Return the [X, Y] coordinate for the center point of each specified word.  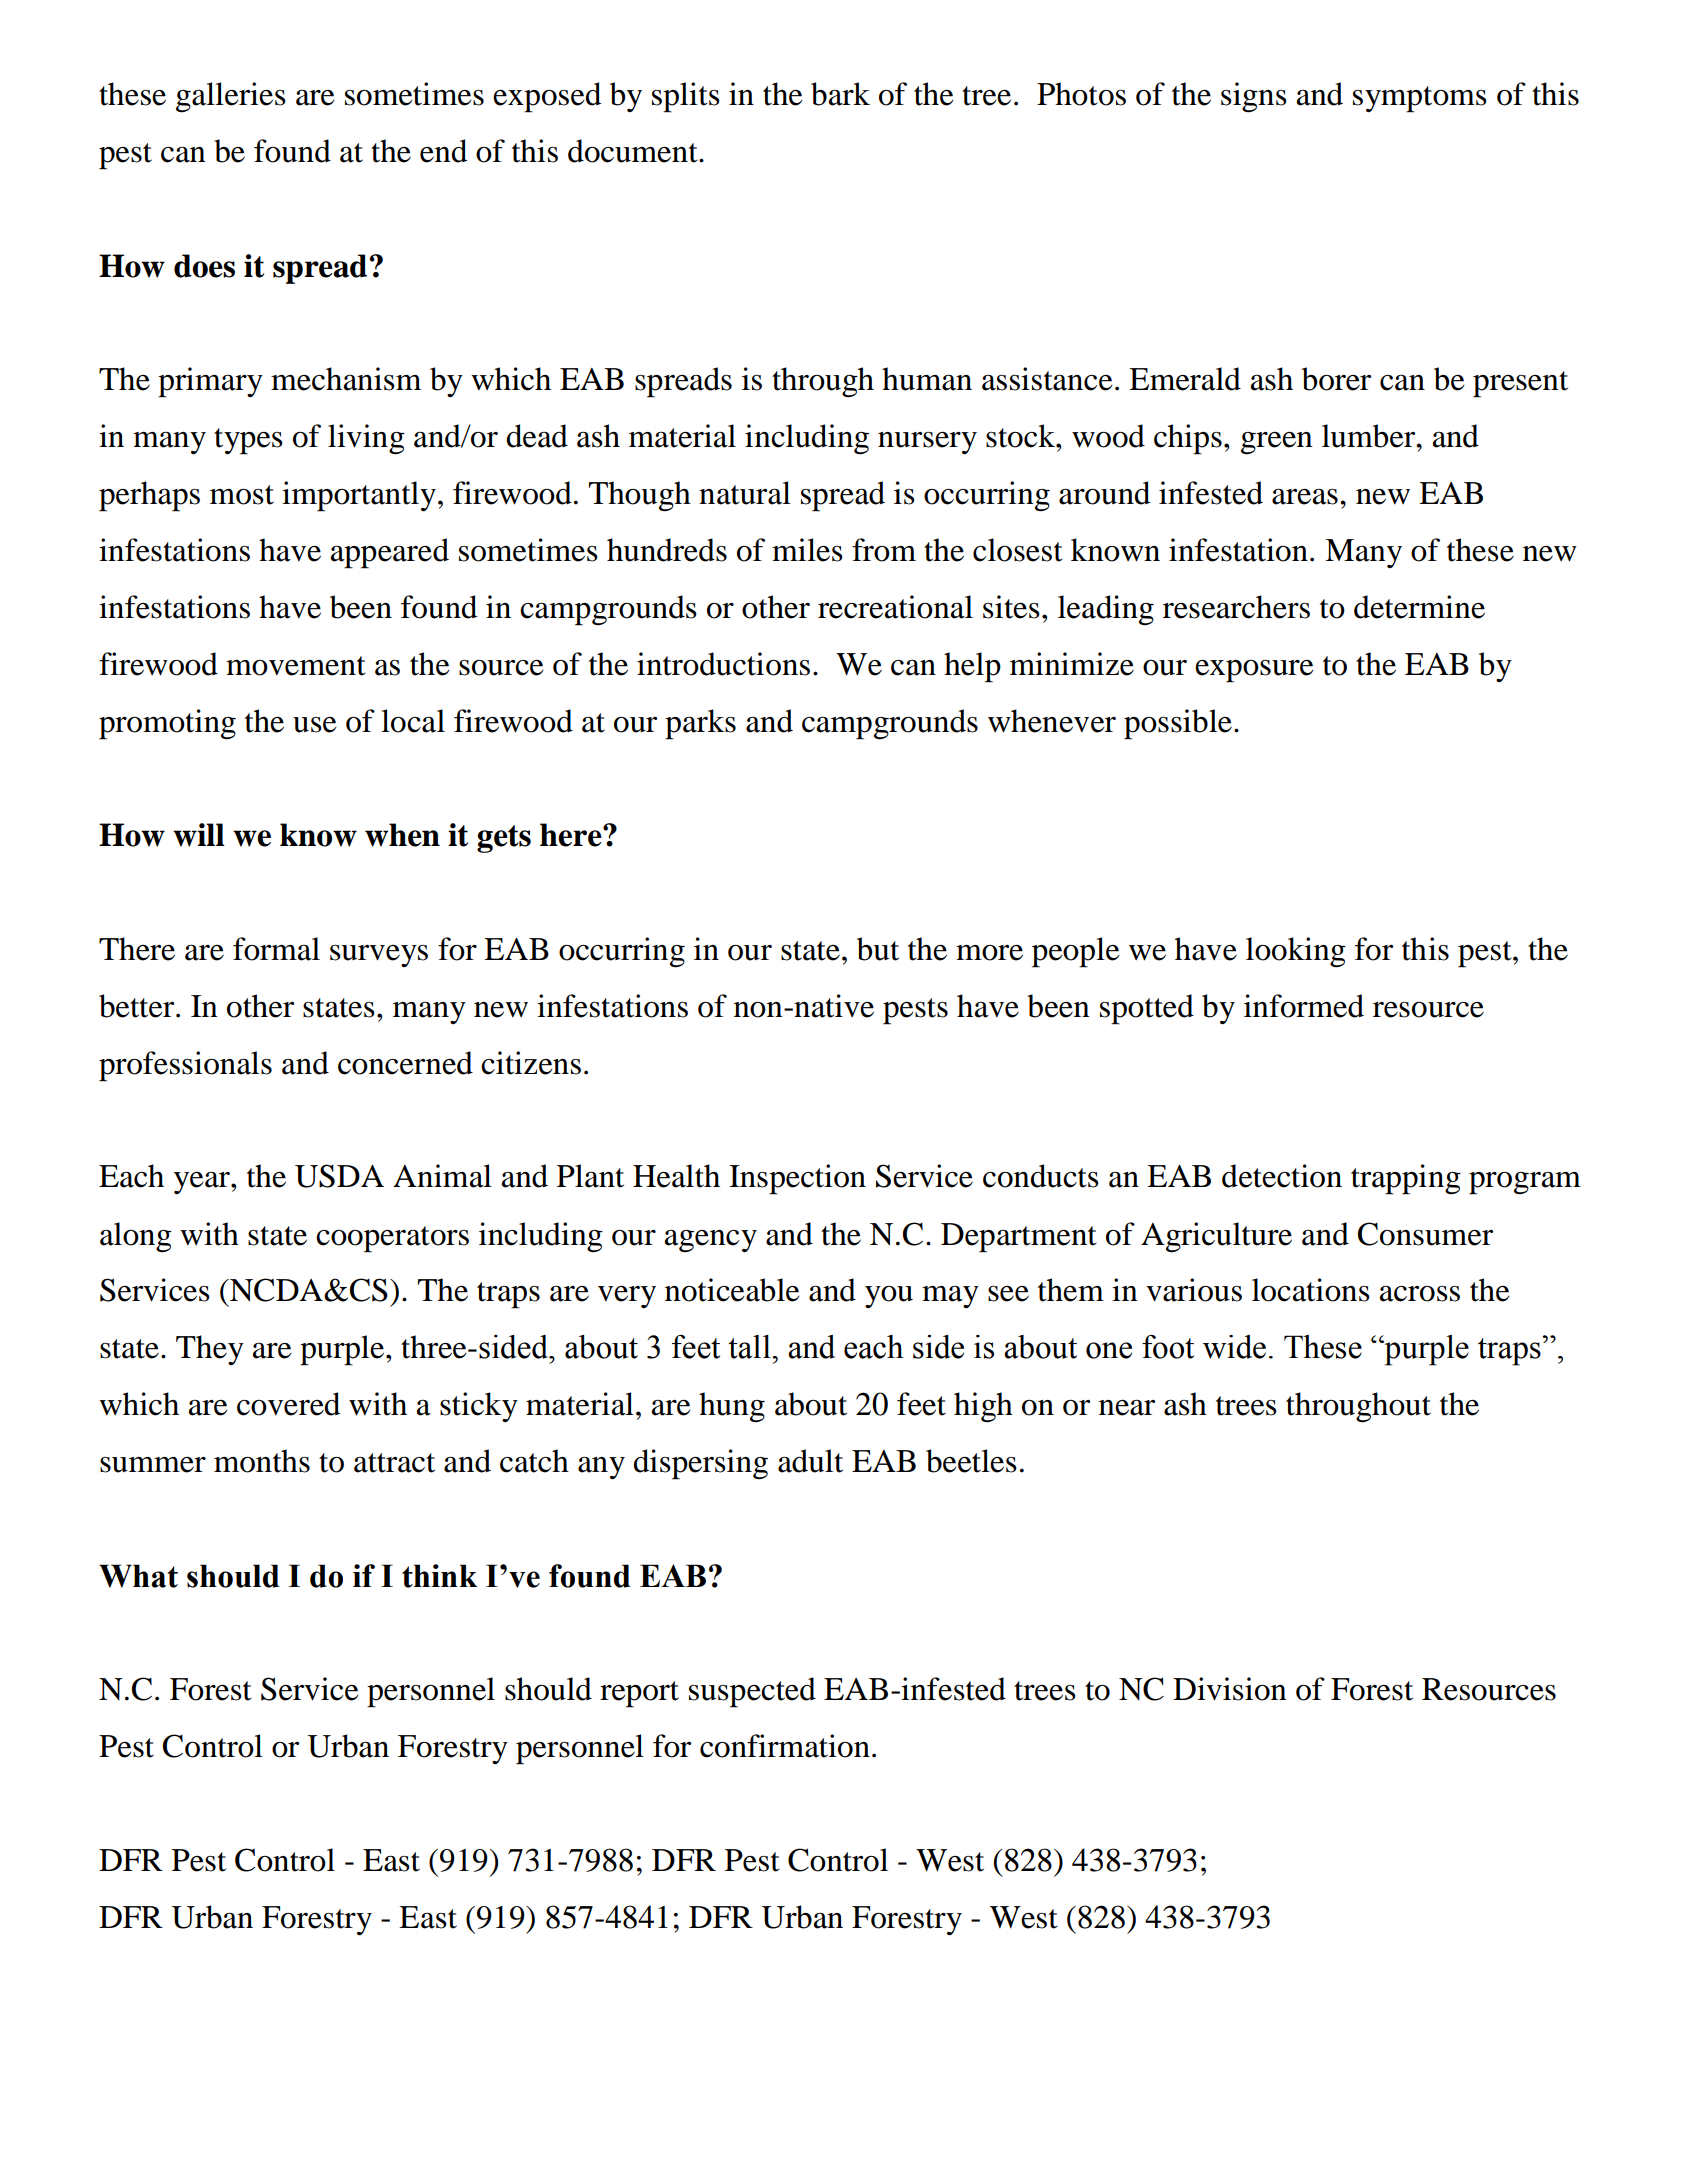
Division [1230, 1689]
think [440, 1576]
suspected [752, 1692]
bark [840, 94]
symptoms [1420, 99]
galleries [231, 97]
